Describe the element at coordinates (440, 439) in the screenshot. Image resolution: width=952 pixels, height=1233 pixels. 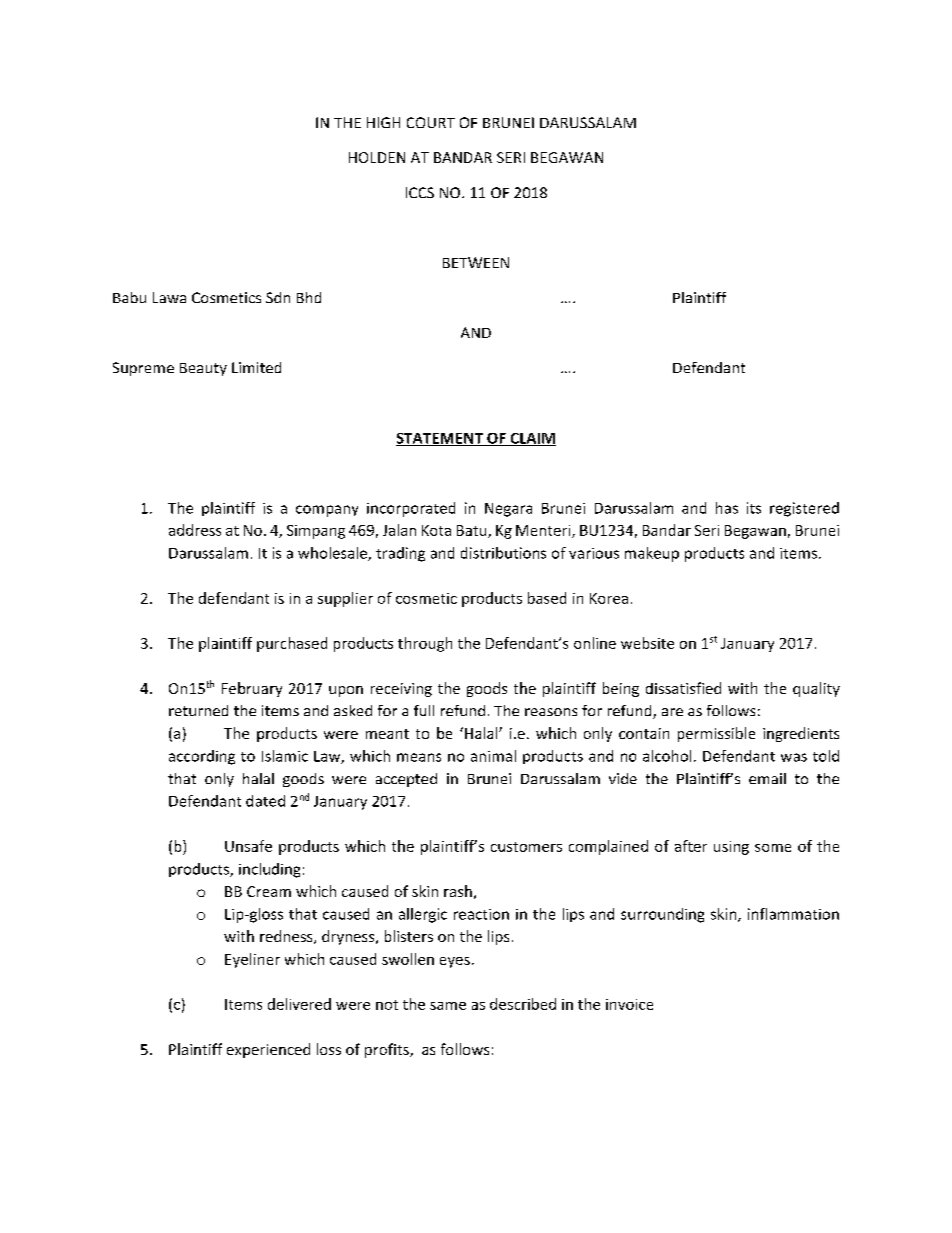
I see `STATEMENT` at that location.
